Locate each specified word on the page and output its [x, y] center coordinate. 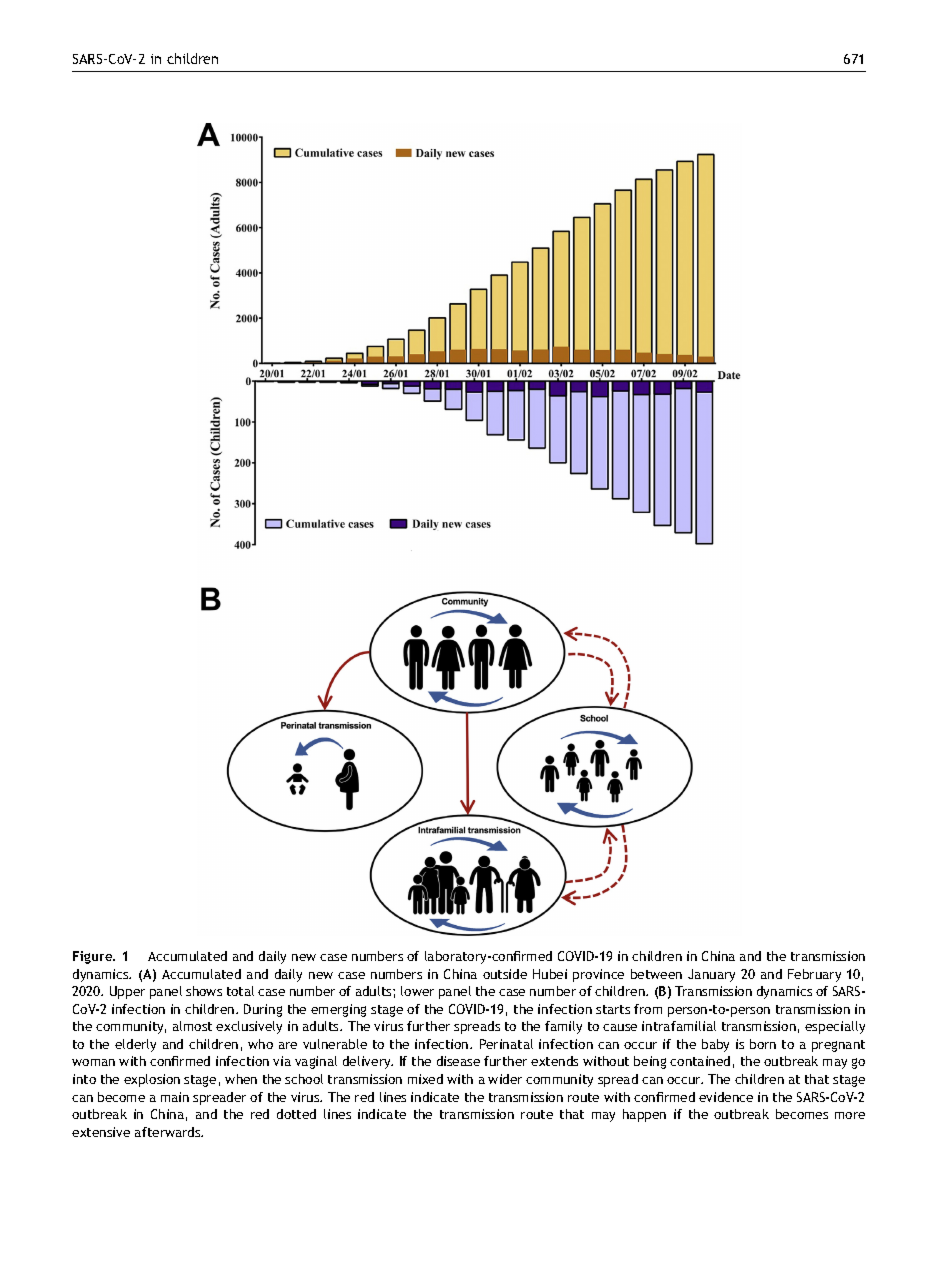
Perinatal [506, 1044]
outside [505, 974]
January [711, 975]
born [763, 1044]
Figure [94, 957]
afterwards [169, 1132]
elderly [135, 1045]
